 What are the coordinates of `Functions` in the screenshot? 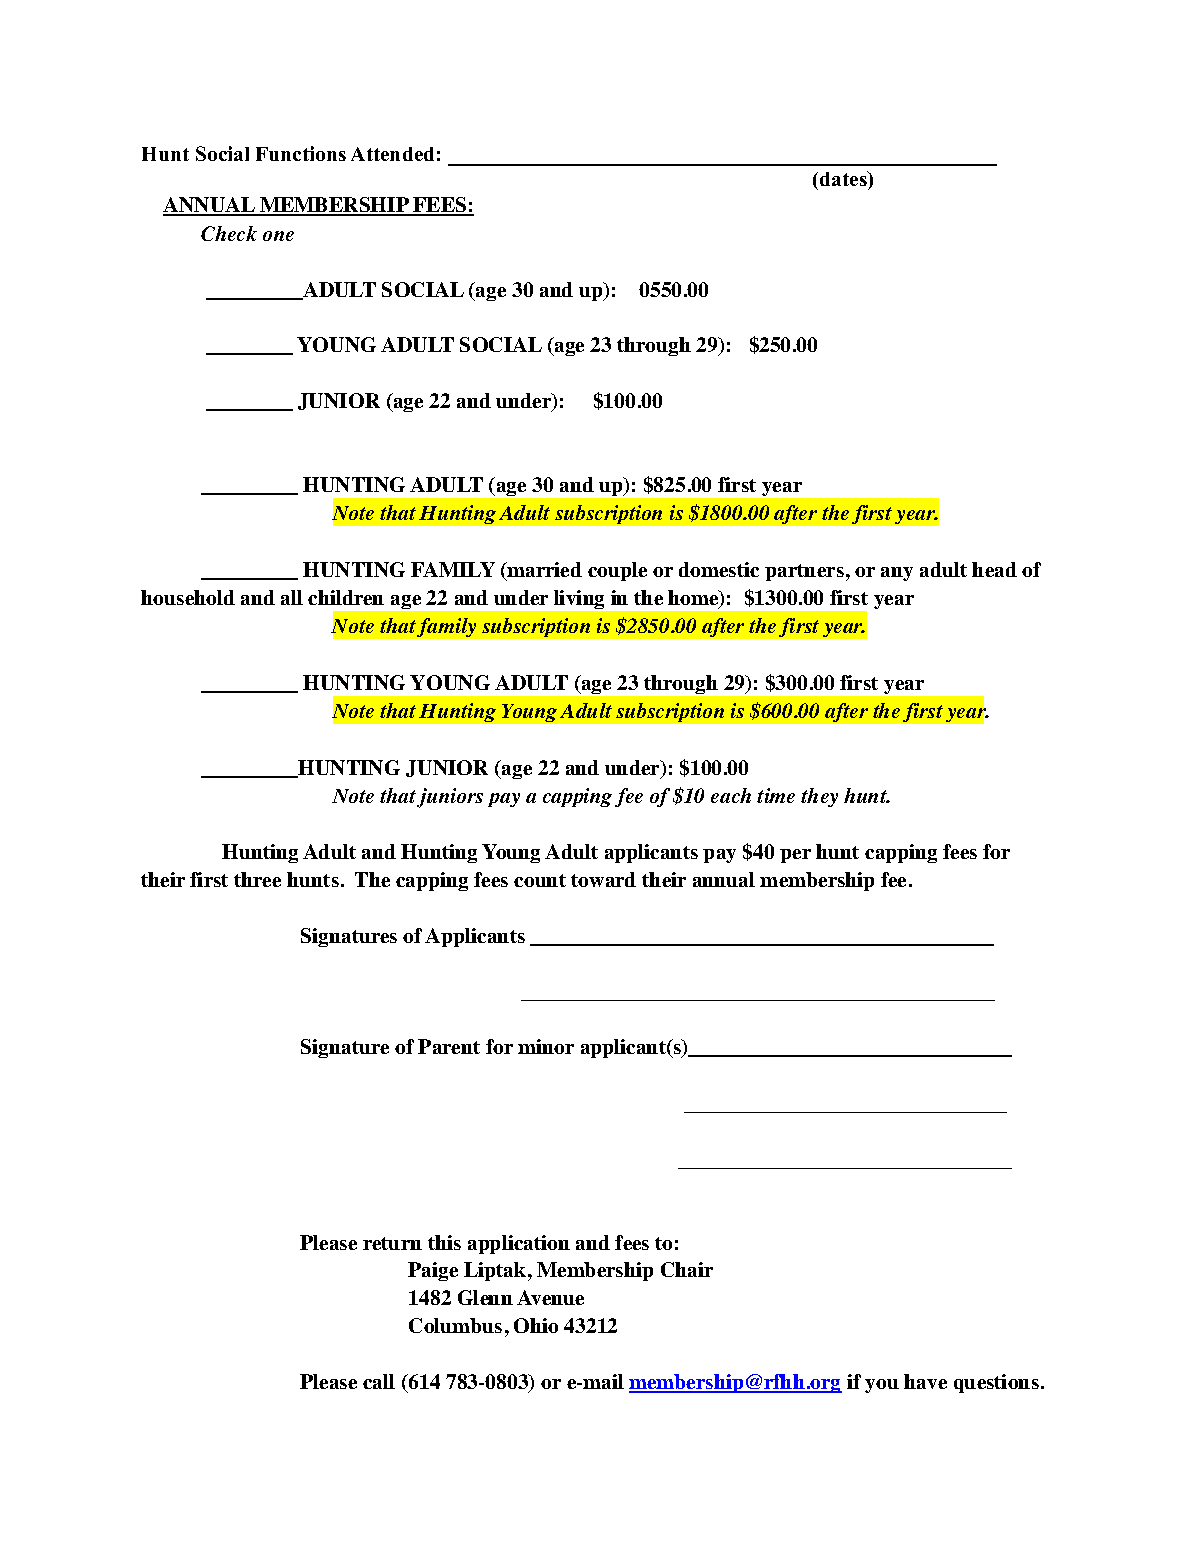 It's located at (301, 153).
